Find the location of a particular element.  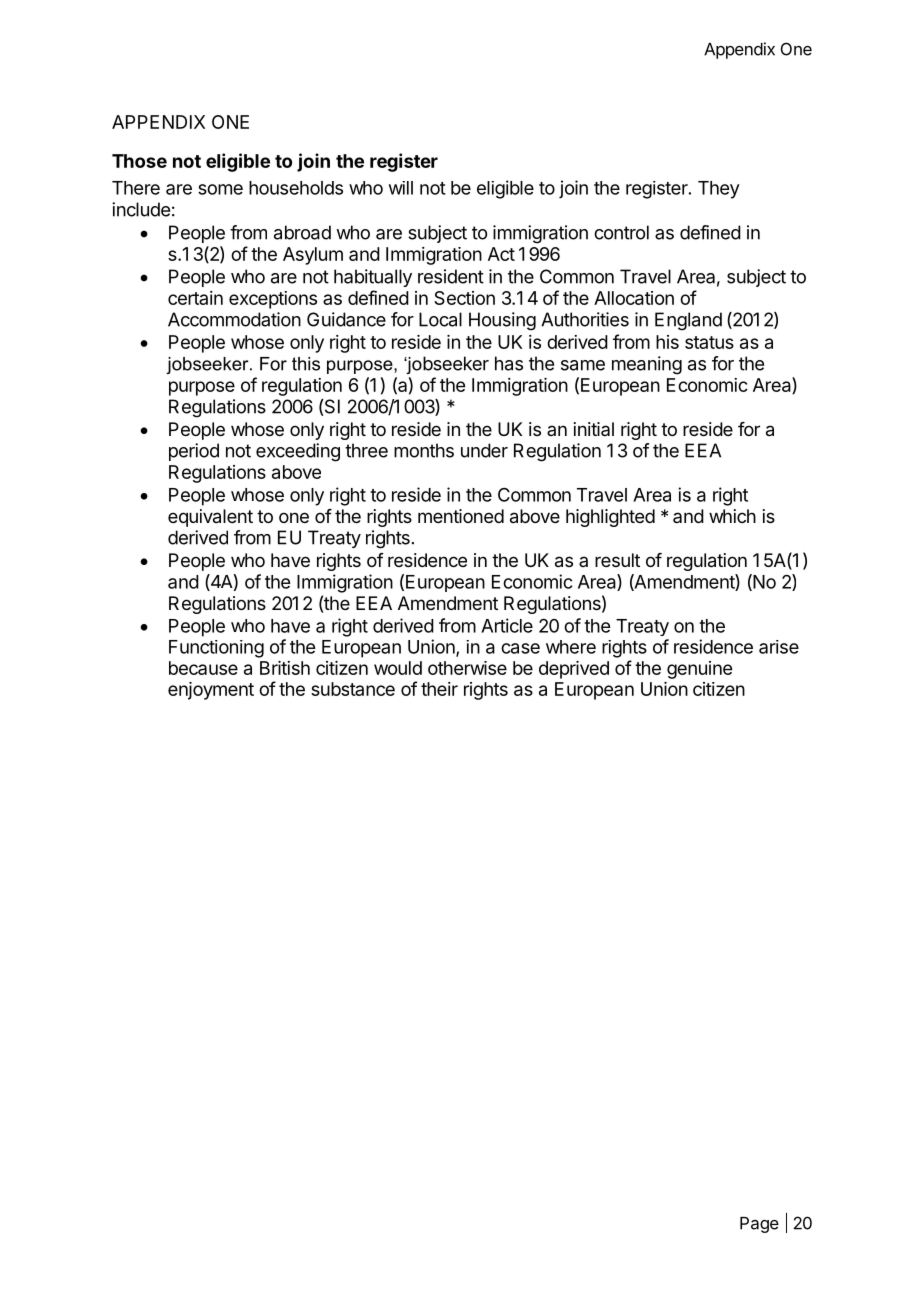

mentioned is located at coordinates (461, 516).
